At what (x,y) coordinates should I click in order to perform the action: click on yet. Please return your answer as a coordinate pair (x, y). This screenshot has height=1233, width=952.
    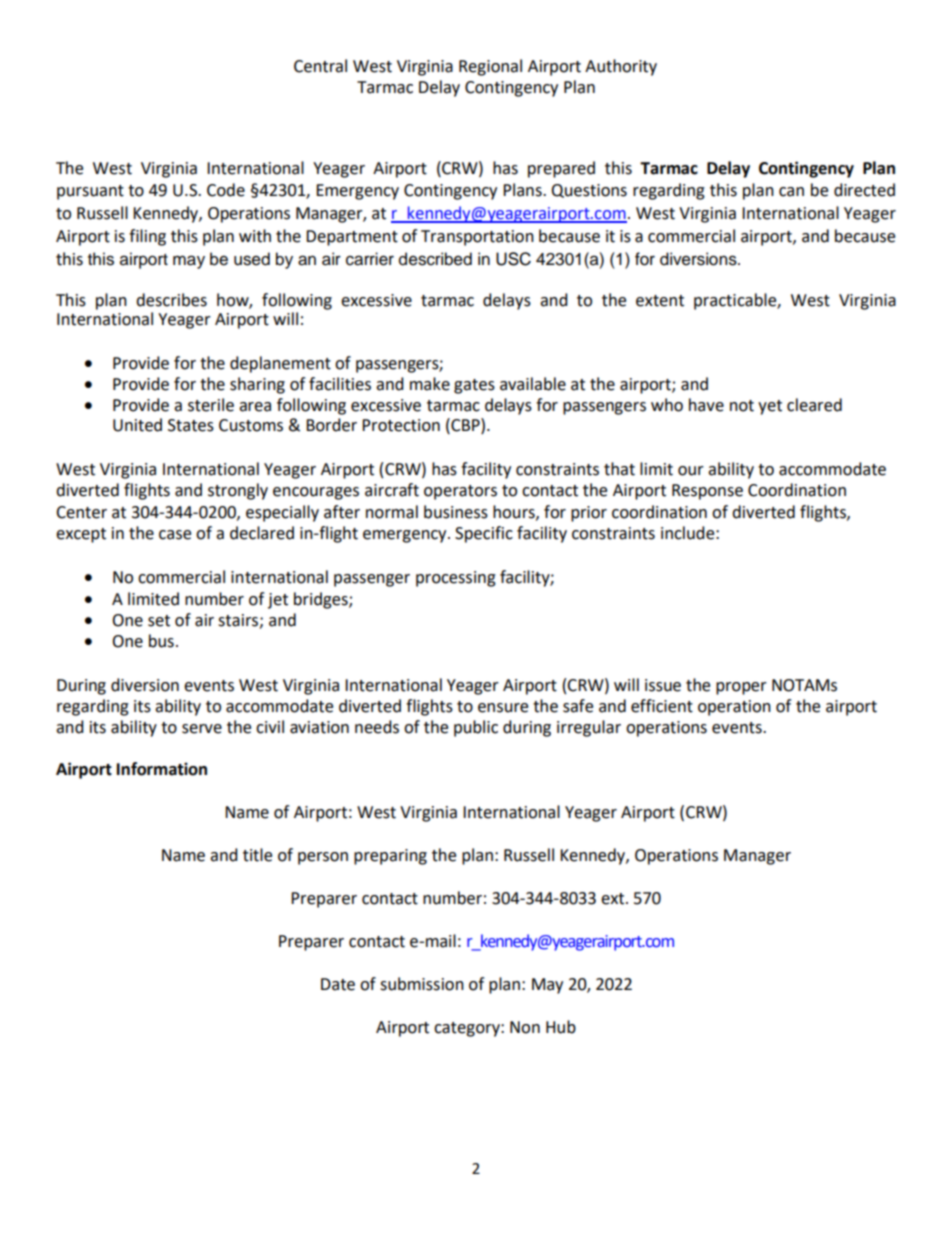
    Looking at the image, I should click on (770, 407).
